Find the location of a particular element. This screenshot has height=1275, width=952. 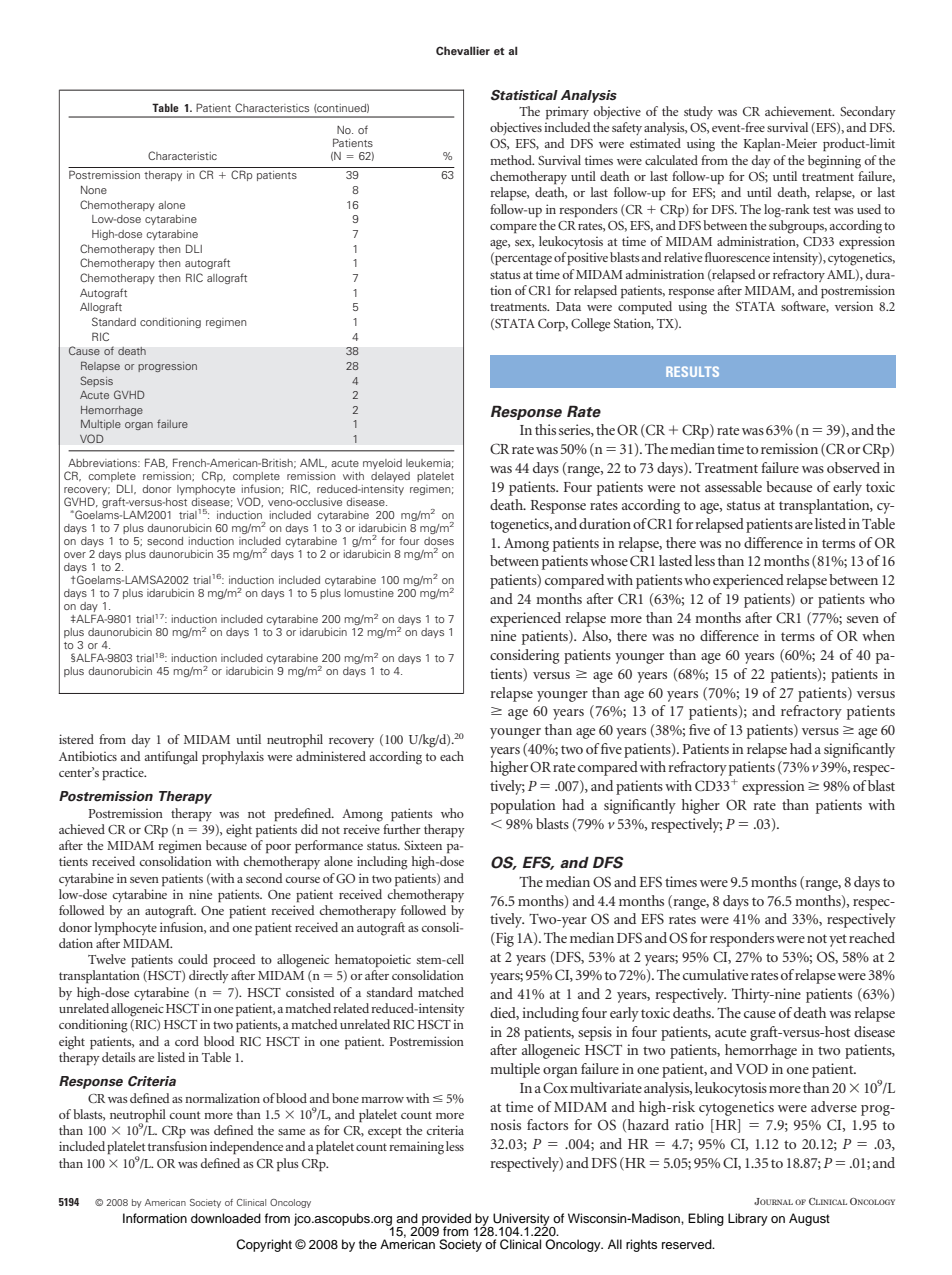

when is located at coordinates (878, 635).
